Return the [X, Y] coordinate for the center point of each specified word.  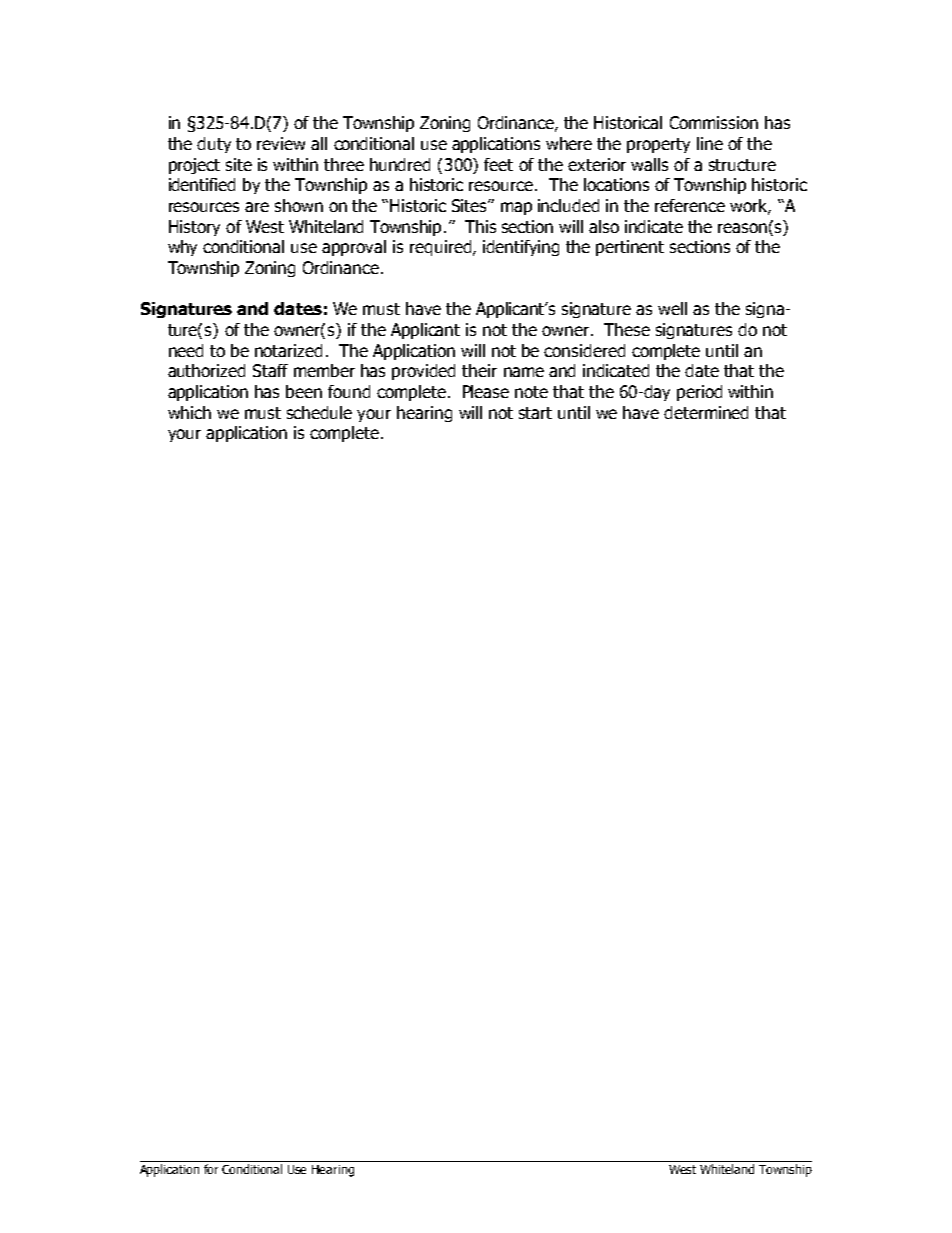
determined [706, 412]
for [211, 1169]
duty [214, 145]
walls [649, 164]
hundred [400, 164]
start [535, 413]
